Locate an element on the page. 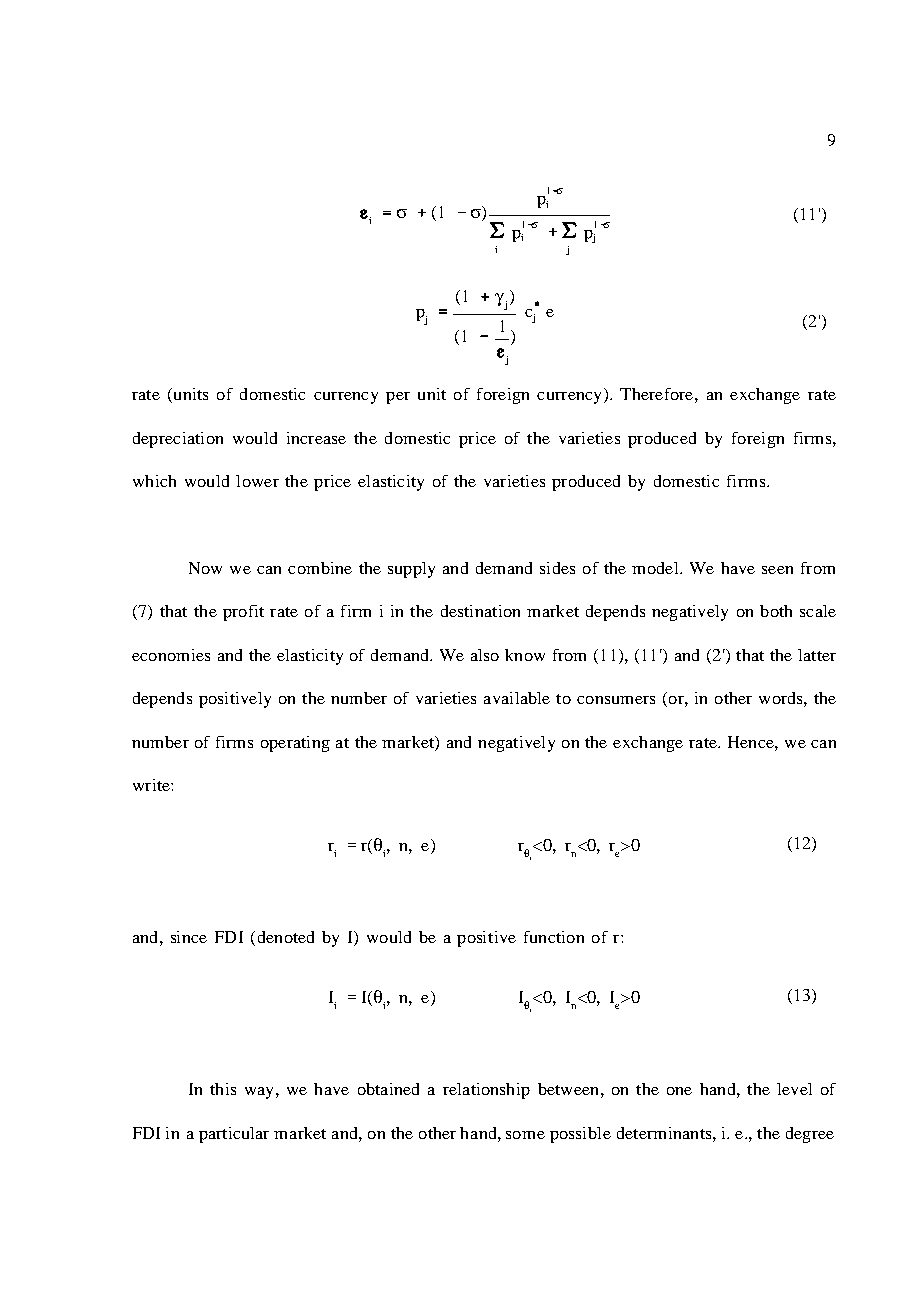 The height and width of the document is (1308, 924). seen is located at coordinates (777, 570).
